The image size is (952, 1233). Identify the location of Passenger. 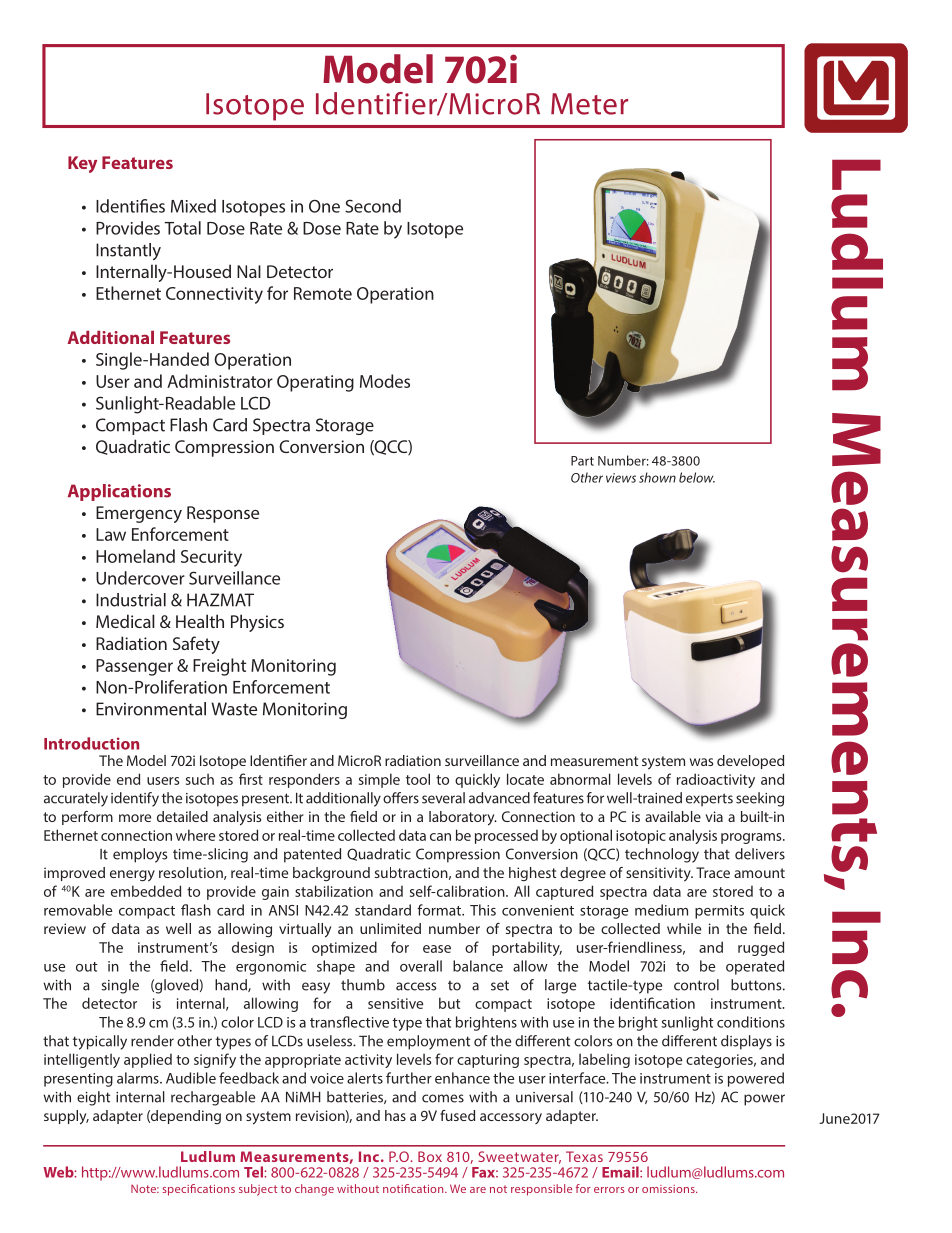
(134, 667).
